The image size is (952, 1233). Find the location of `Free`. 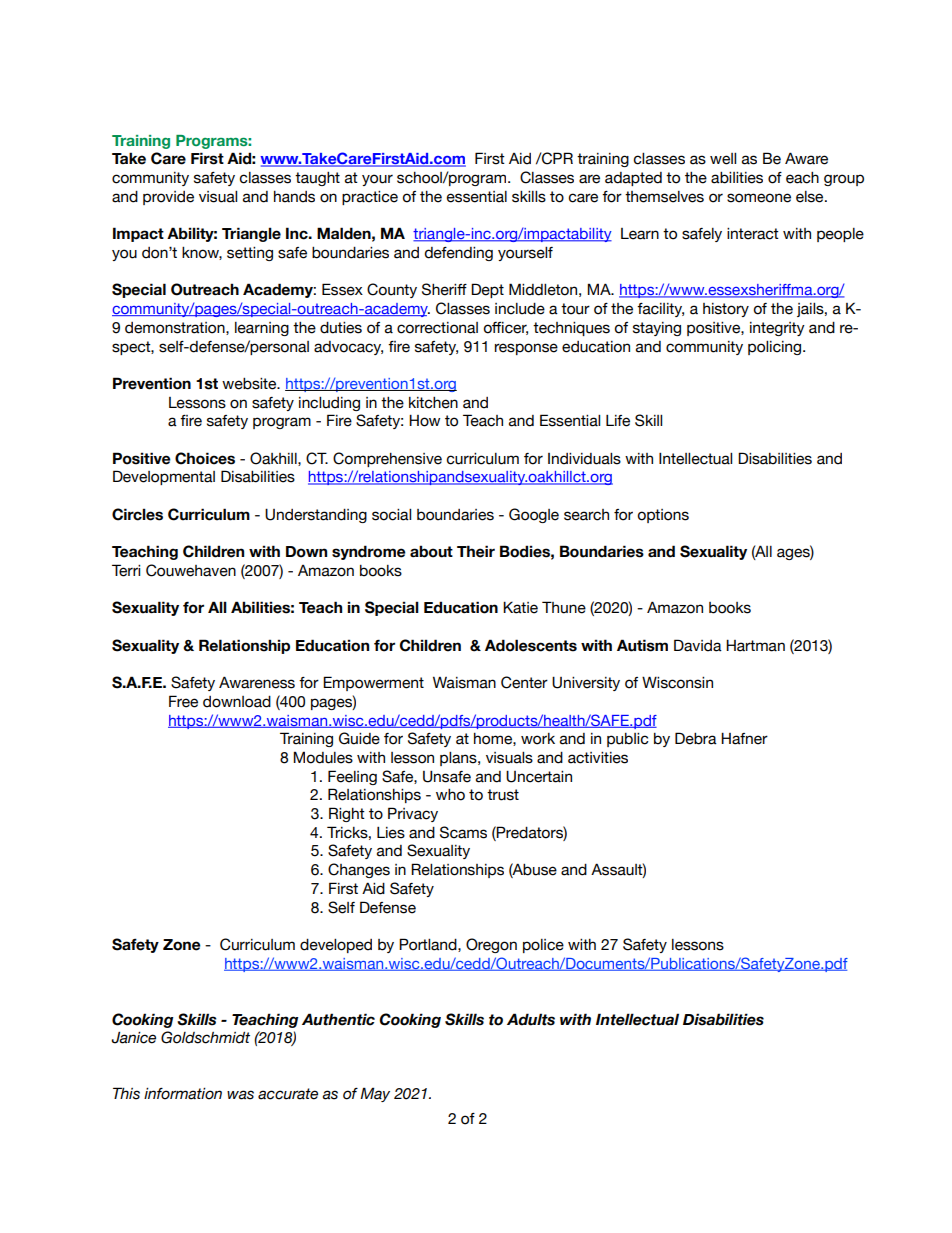

Free is located at coordinates (183, 701).
